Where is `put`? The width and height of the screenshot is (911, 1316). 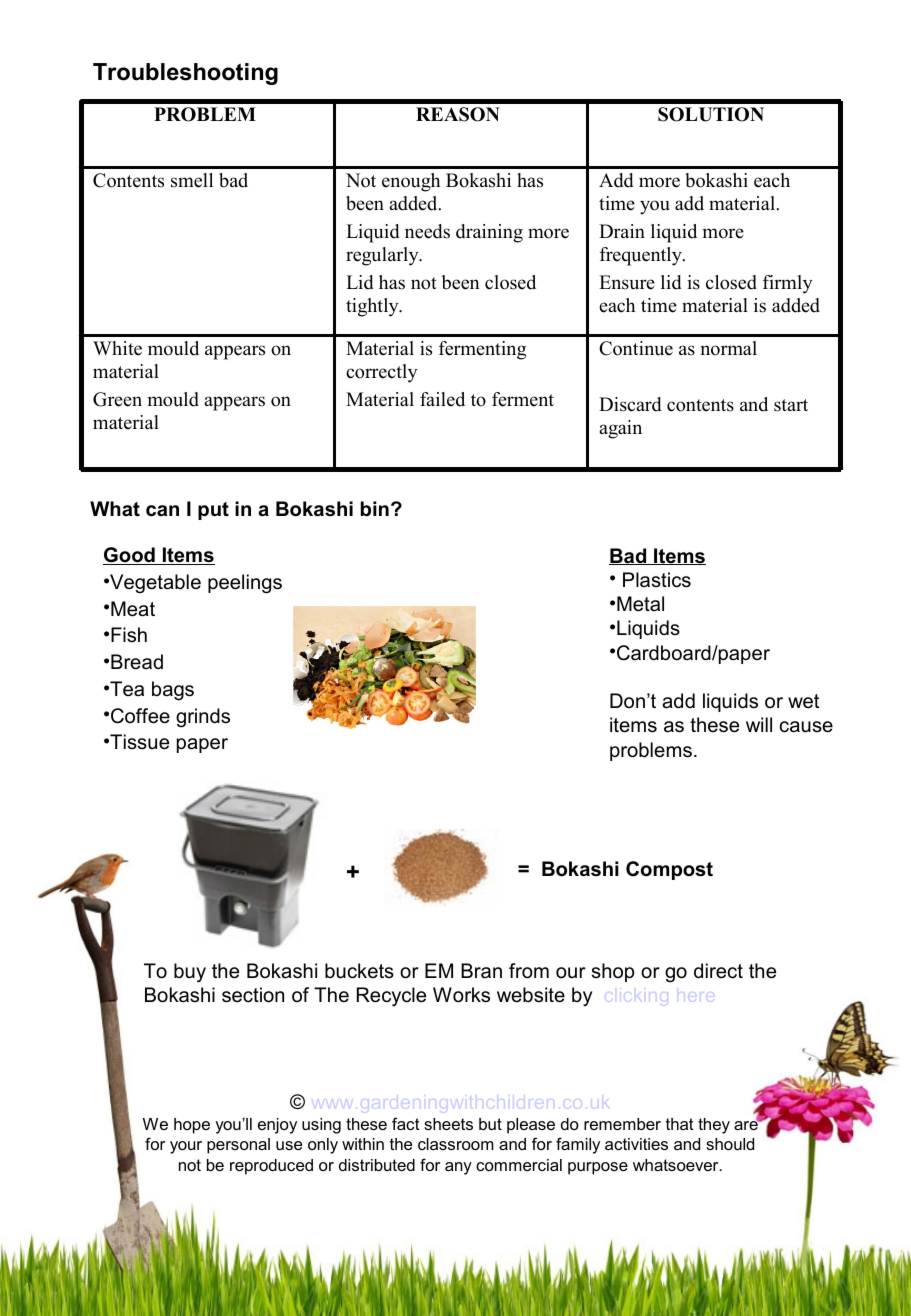 put is located at coordinates (213, 511).
